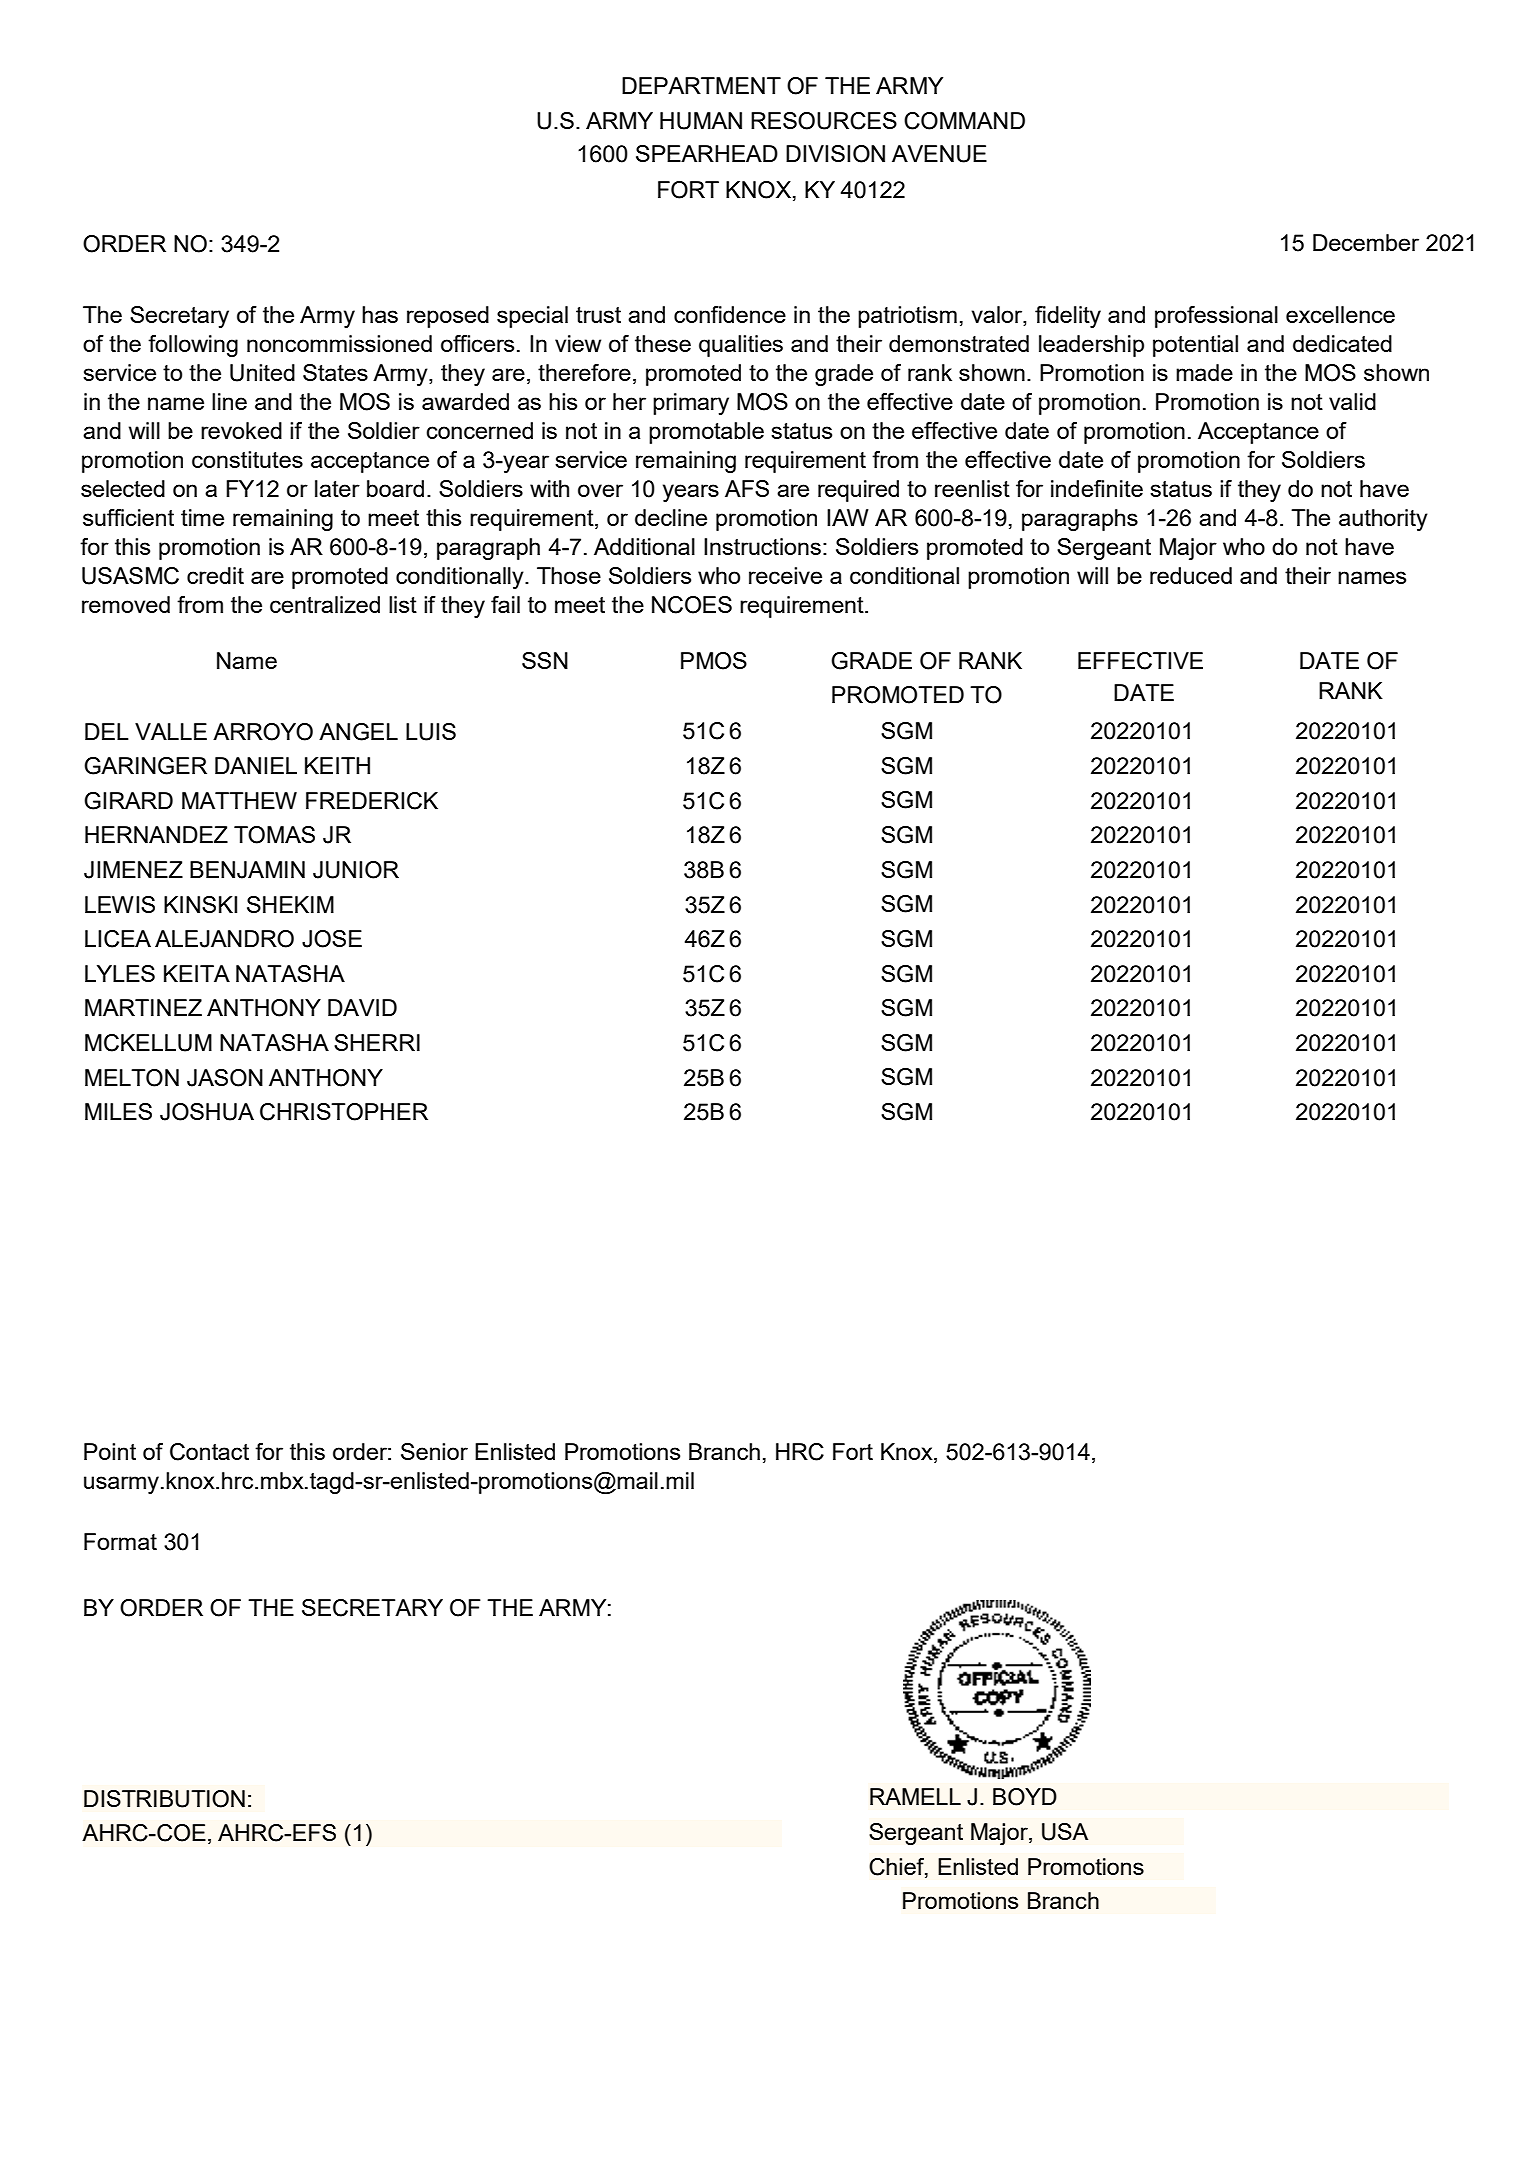 This screenshot has width=1535, height=2174. Describe the element at coordinates (897, 1867) in the screenshot. I see `Chief` at that location.
